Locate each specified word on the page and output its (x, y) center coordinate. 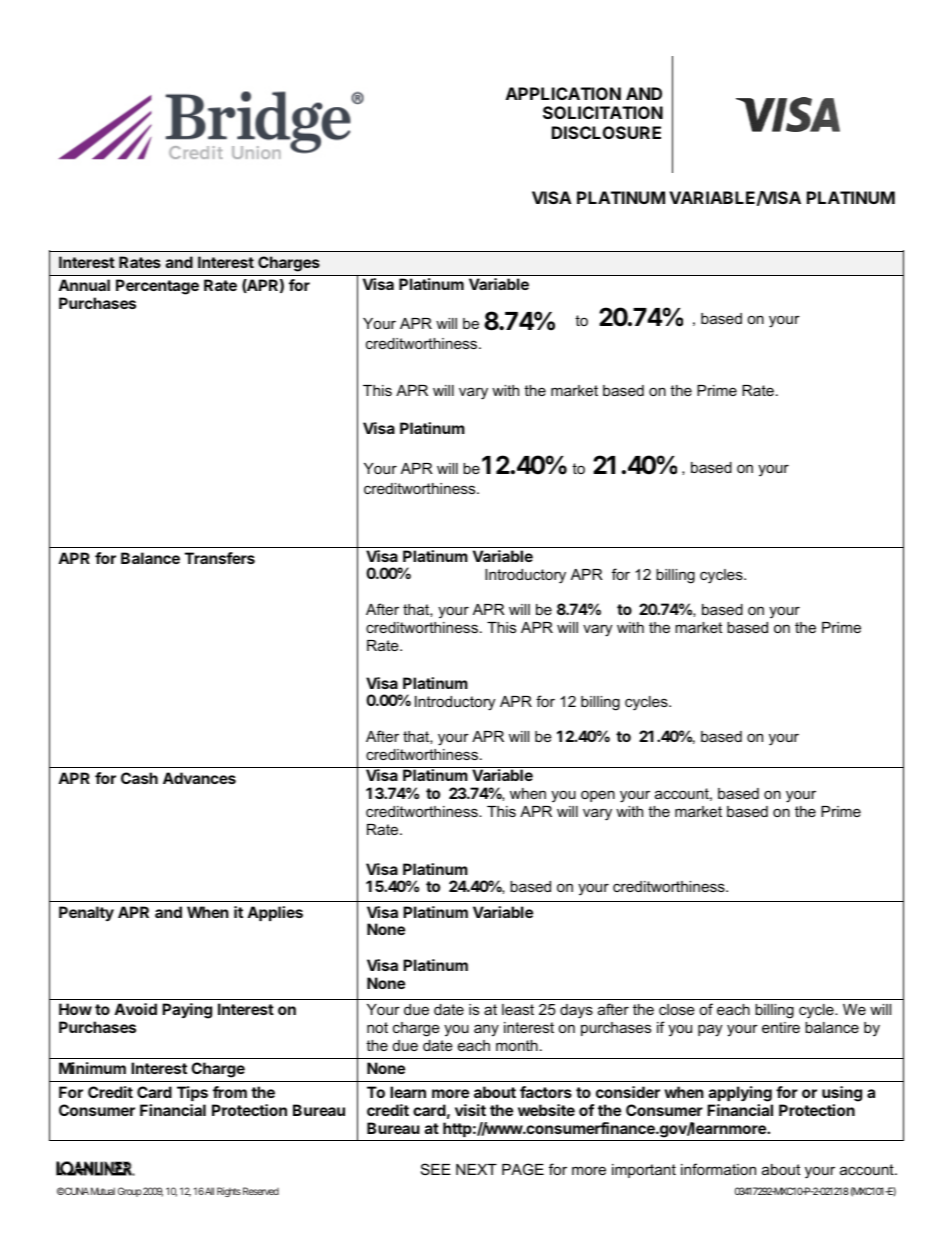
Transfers (220, 558)
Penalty (86, 913)
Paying (187, 1011)
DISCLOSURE (606, 132)
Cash (139, 778)
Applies (275, 913)
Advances (199, 778)
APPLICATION (563, 93)
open (598, 796)
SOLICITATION (603, 112)
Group (130, 1192)
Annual (84, 285)
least (518, 1009)
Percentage (157, 287)
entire (781, 1027)
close (677, 1009)
